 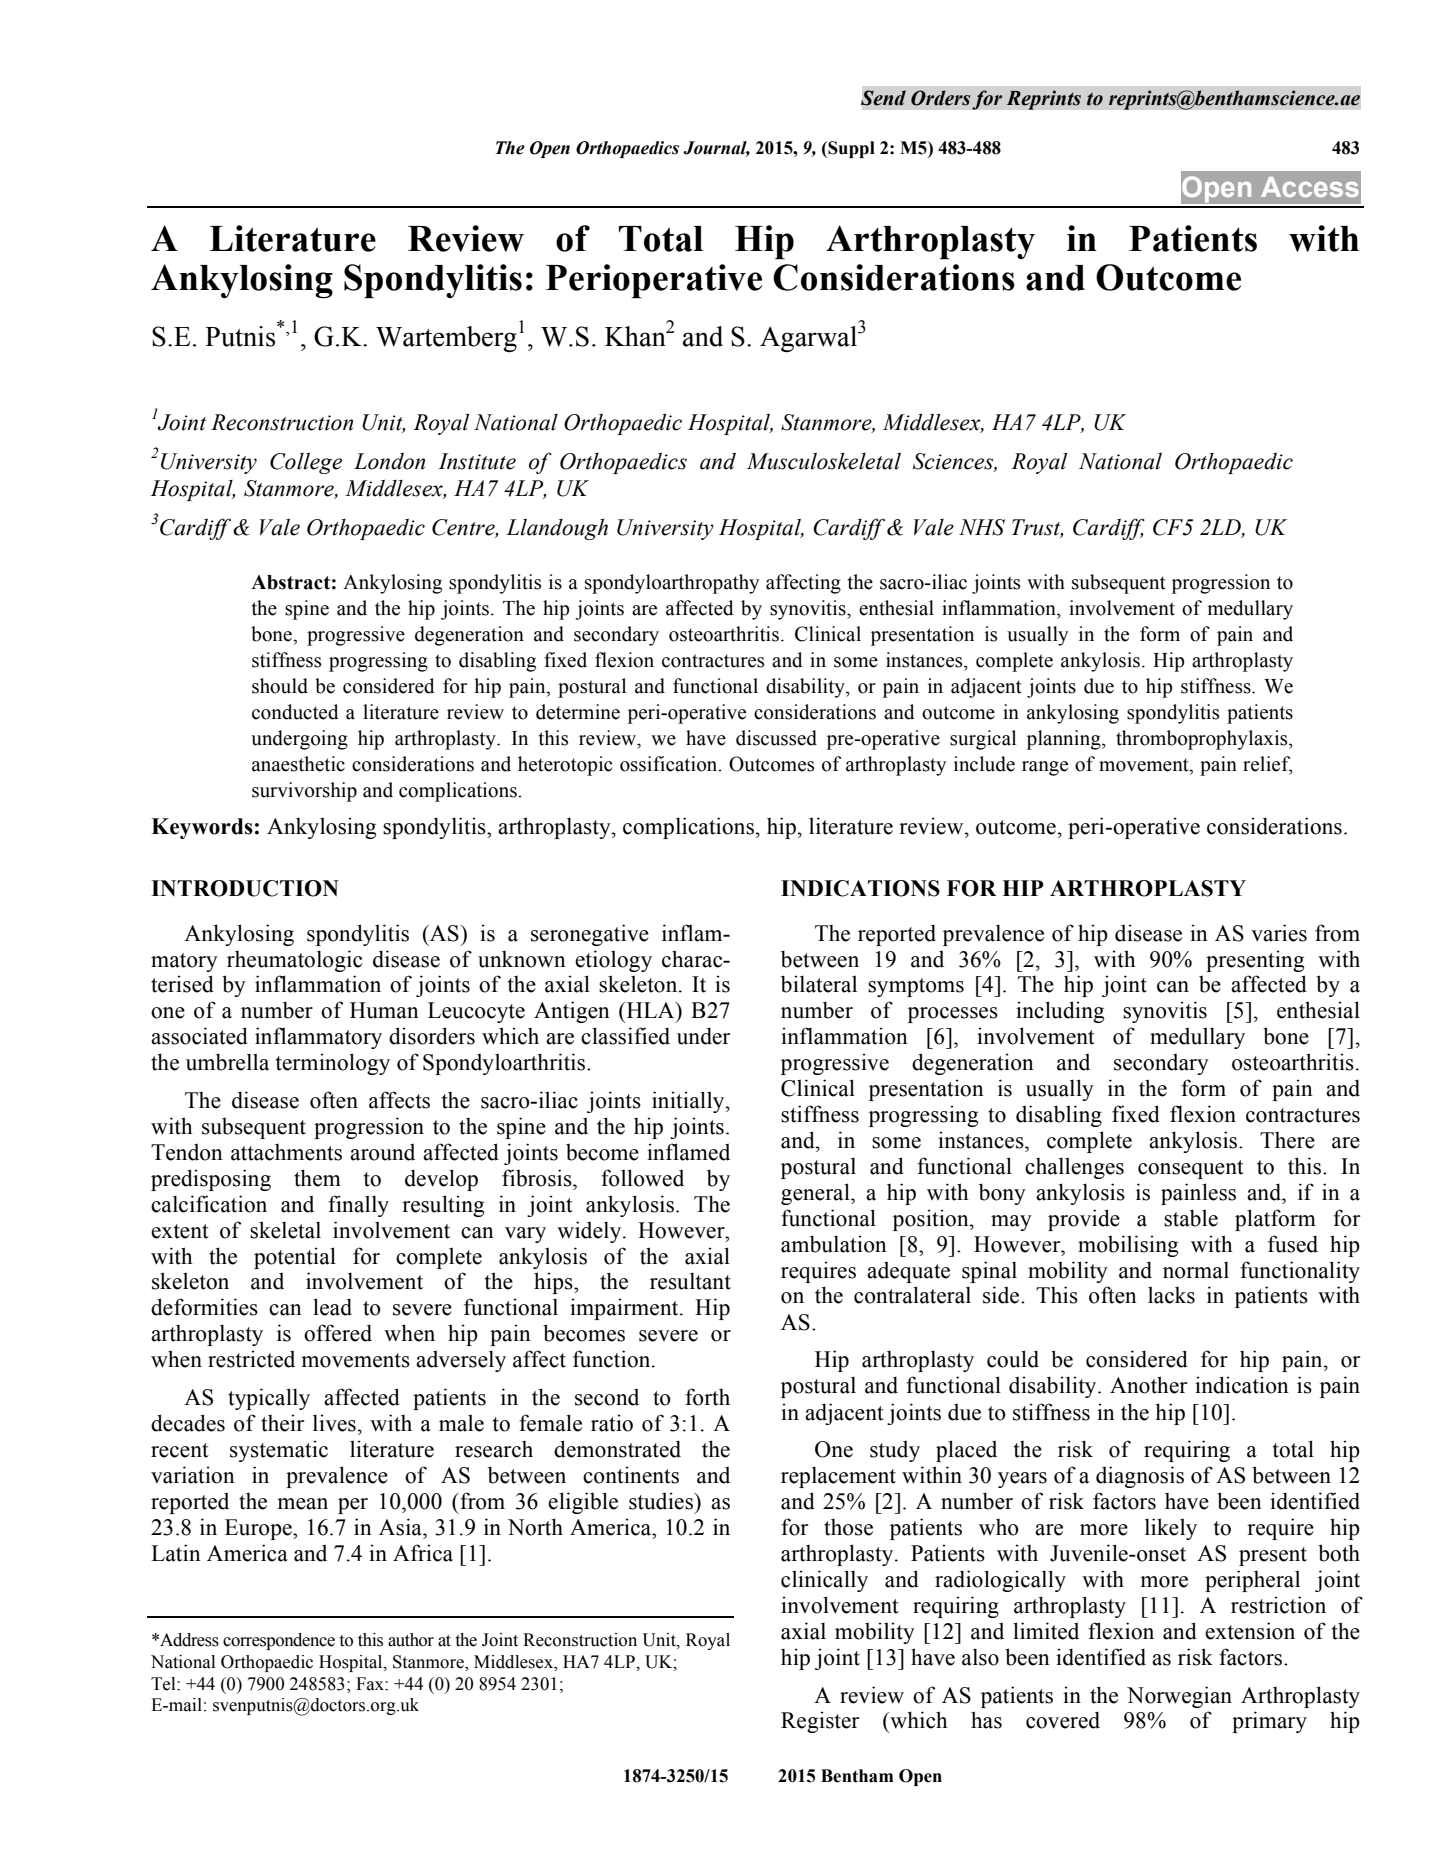 What do you see at coordinates (850, 149) in the page?
I see `Suppl` at bounding box center [850, 149].
